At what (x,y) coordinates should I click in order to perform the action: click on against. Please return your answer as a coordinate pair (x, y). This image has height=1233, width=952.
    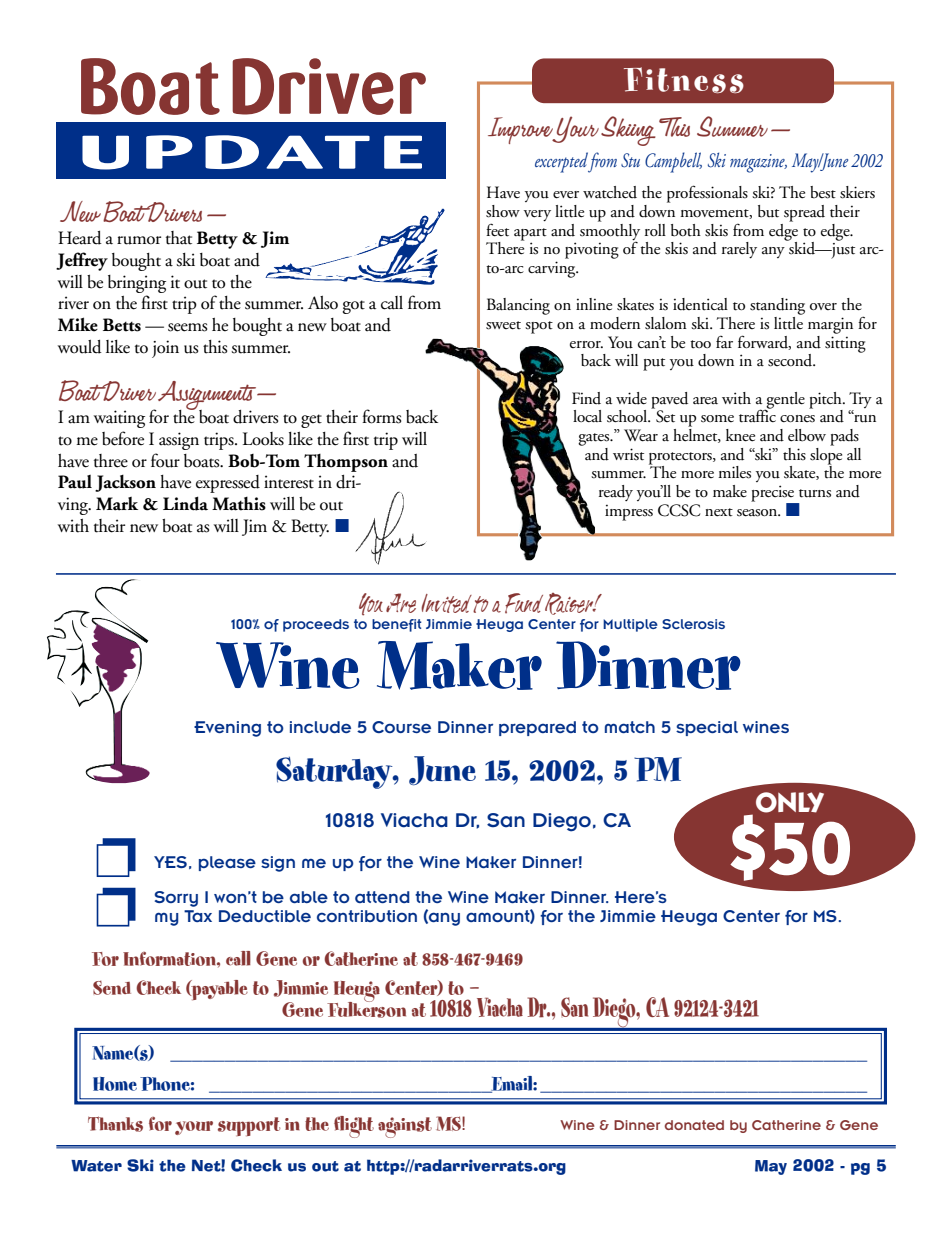
    Looking at the image, I should click on (405, 1127).
